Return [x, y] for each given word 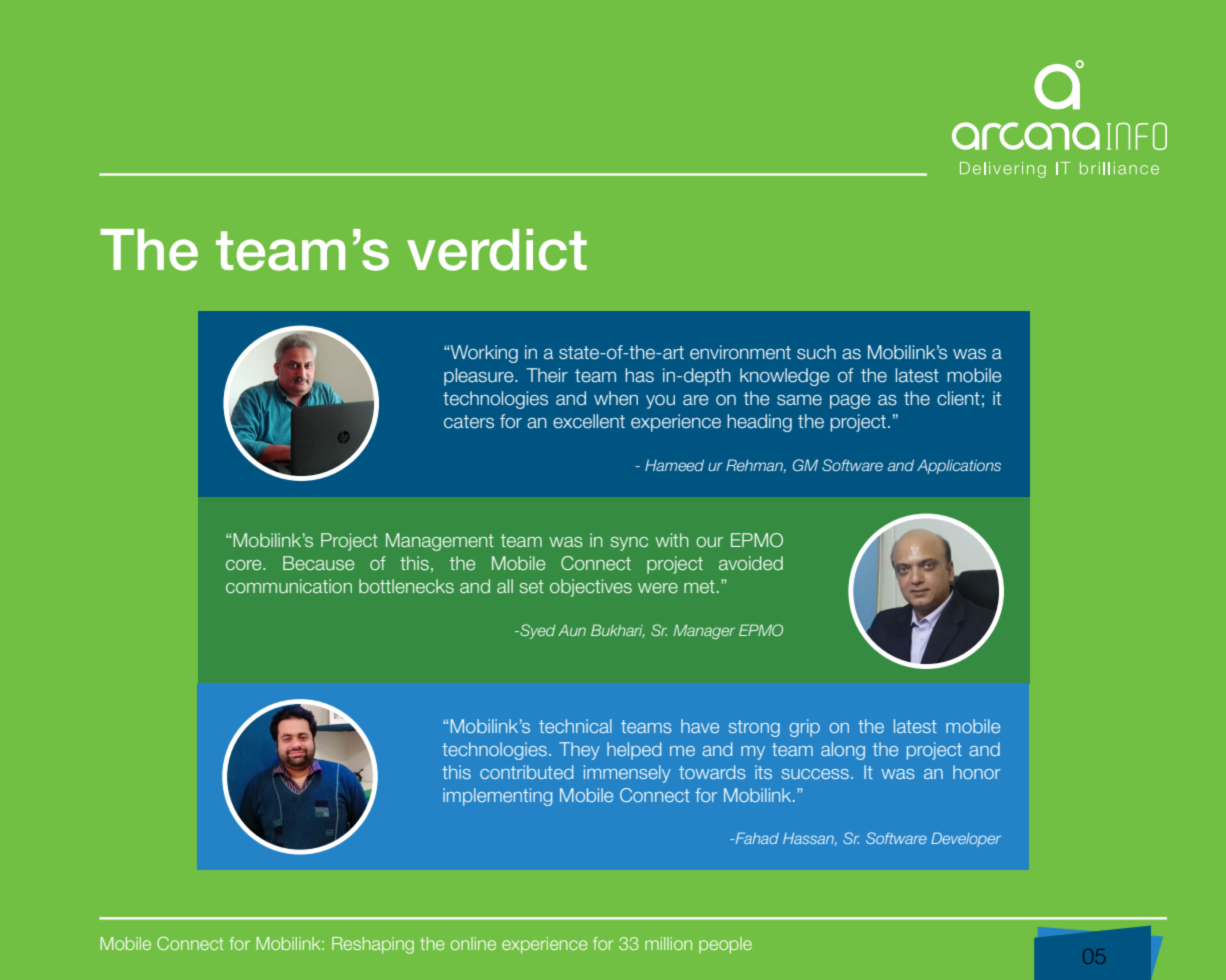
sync [629, 544]
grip [805, 728]
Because [318, 563]
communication [289, 586]
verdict [497, 250]
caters [469, 422]
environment [740, 352]
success [815, 774]
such [816, 352]
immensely [627, 774]
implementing [497, 797]
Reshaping [373, 945]
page [850, 402]
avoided [751, 563]
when [616, 398]
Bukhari [617, 631]
